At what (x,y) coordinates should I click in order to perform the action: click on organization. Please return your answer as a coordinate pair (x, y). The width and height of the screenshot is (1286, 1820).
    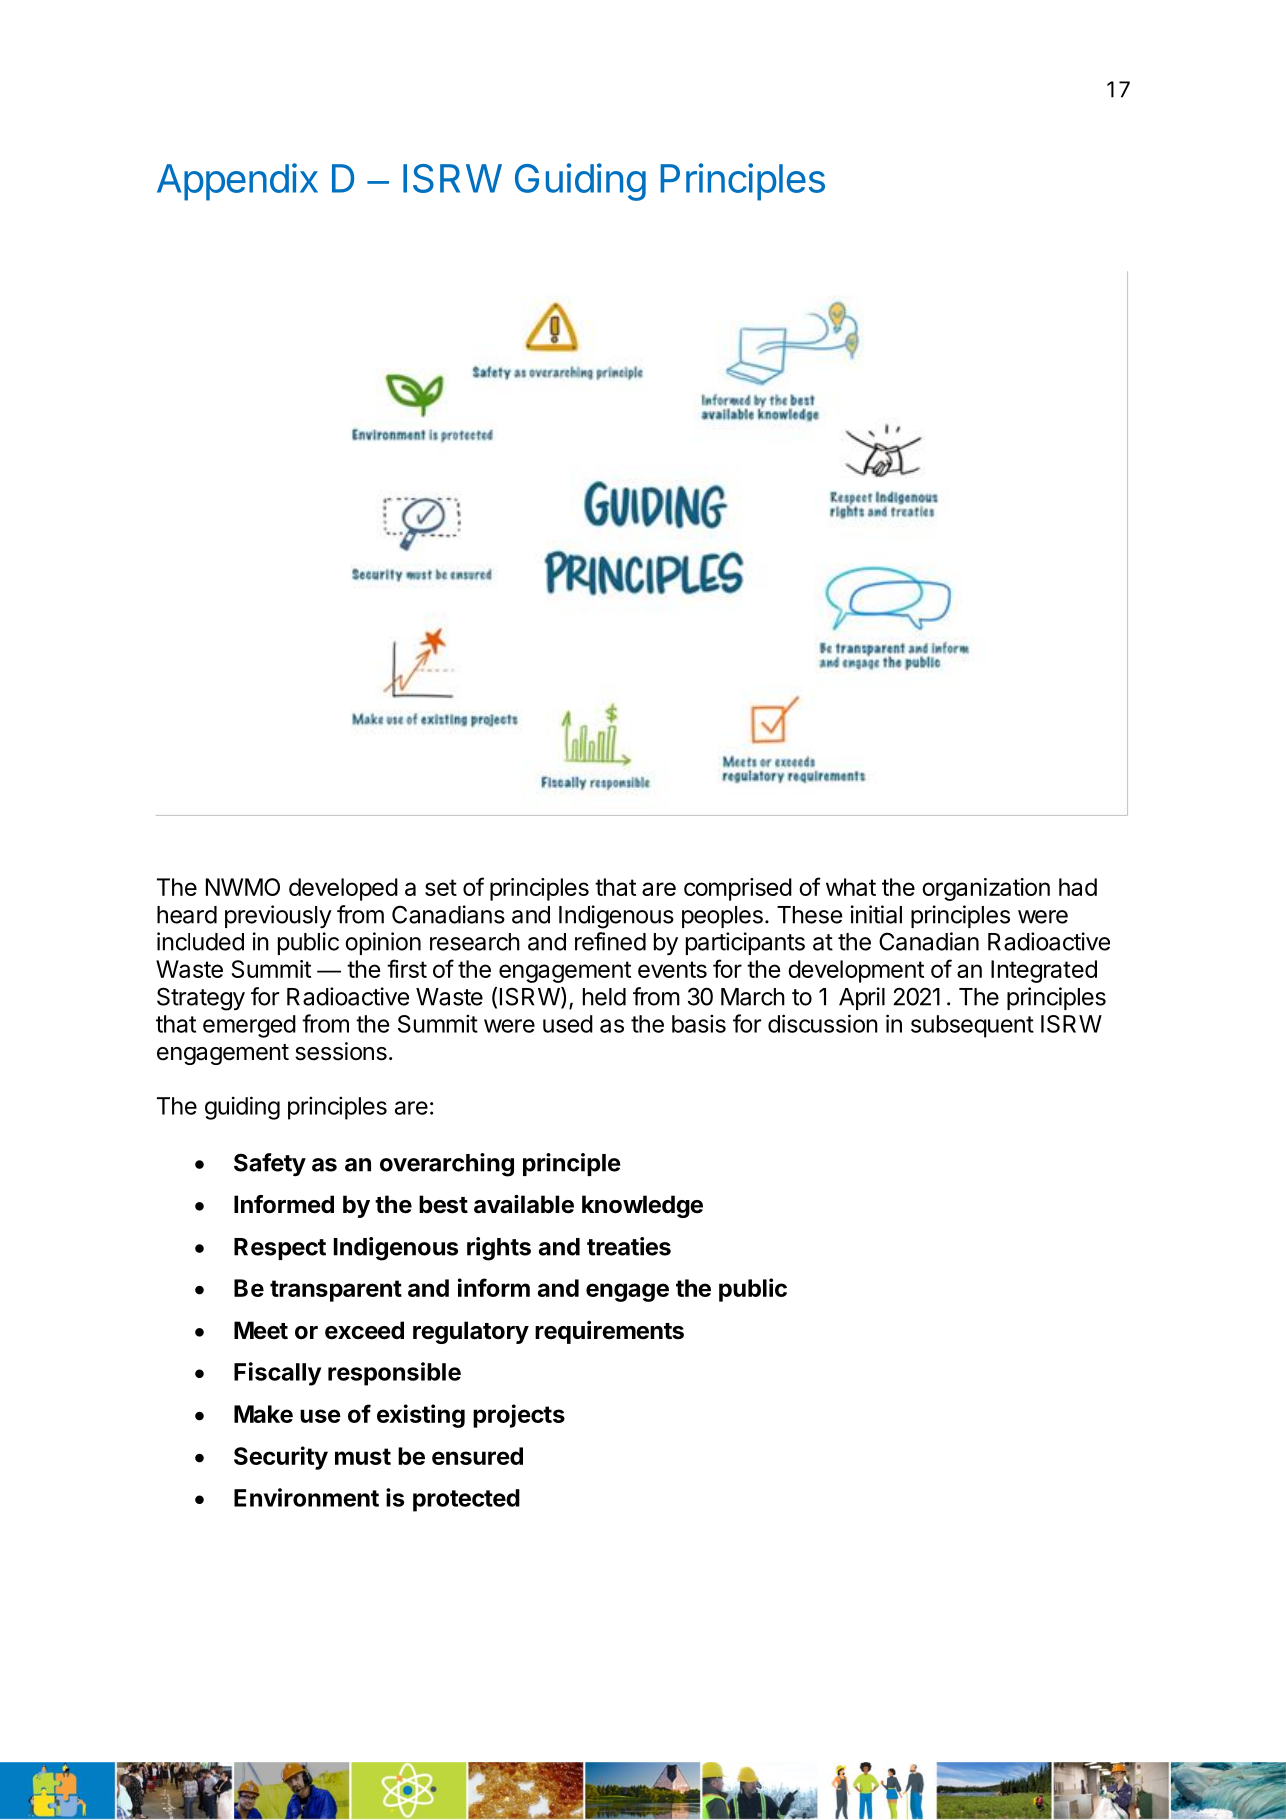
    Looking at the image, I should click on (986, 889).
